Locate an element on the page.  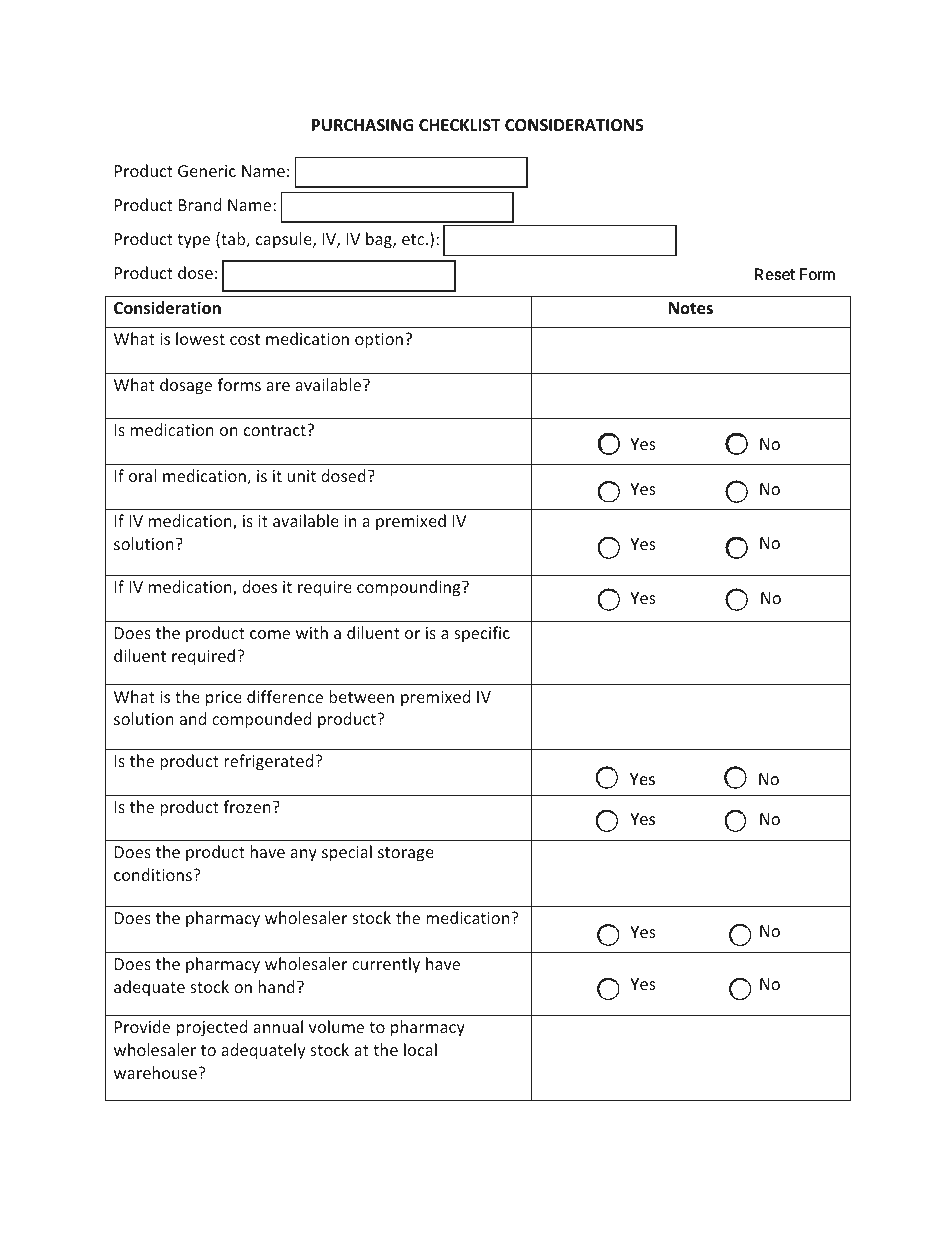
specific is located at coordinates (482, 634).
